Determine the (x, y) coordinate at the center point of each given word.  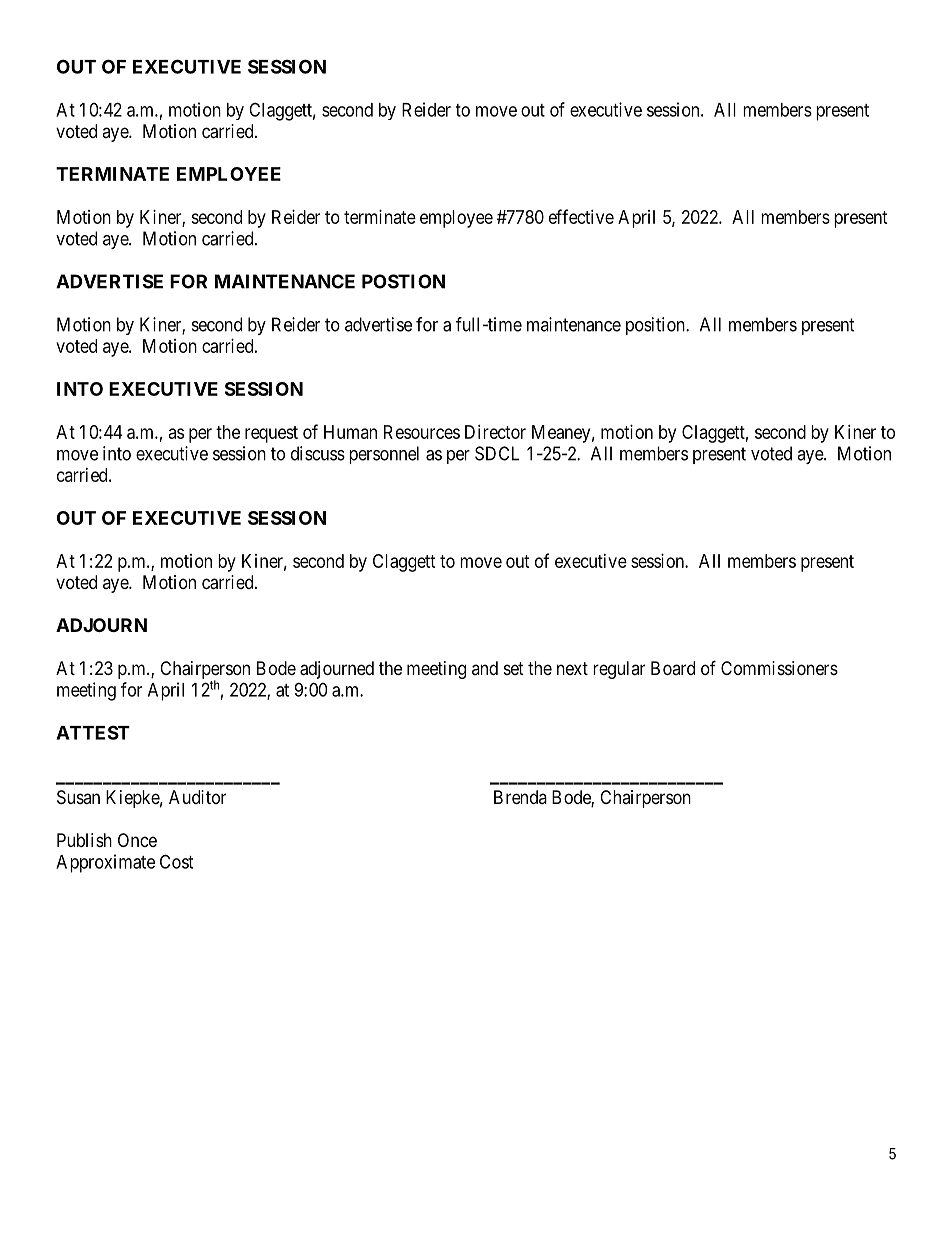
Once (137, 840)
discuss (318, 453)
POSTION (403, 281)
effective (581, 216)
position (656, 326)
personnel (384, 455)
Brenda (520, 797)
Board (673, 668)
